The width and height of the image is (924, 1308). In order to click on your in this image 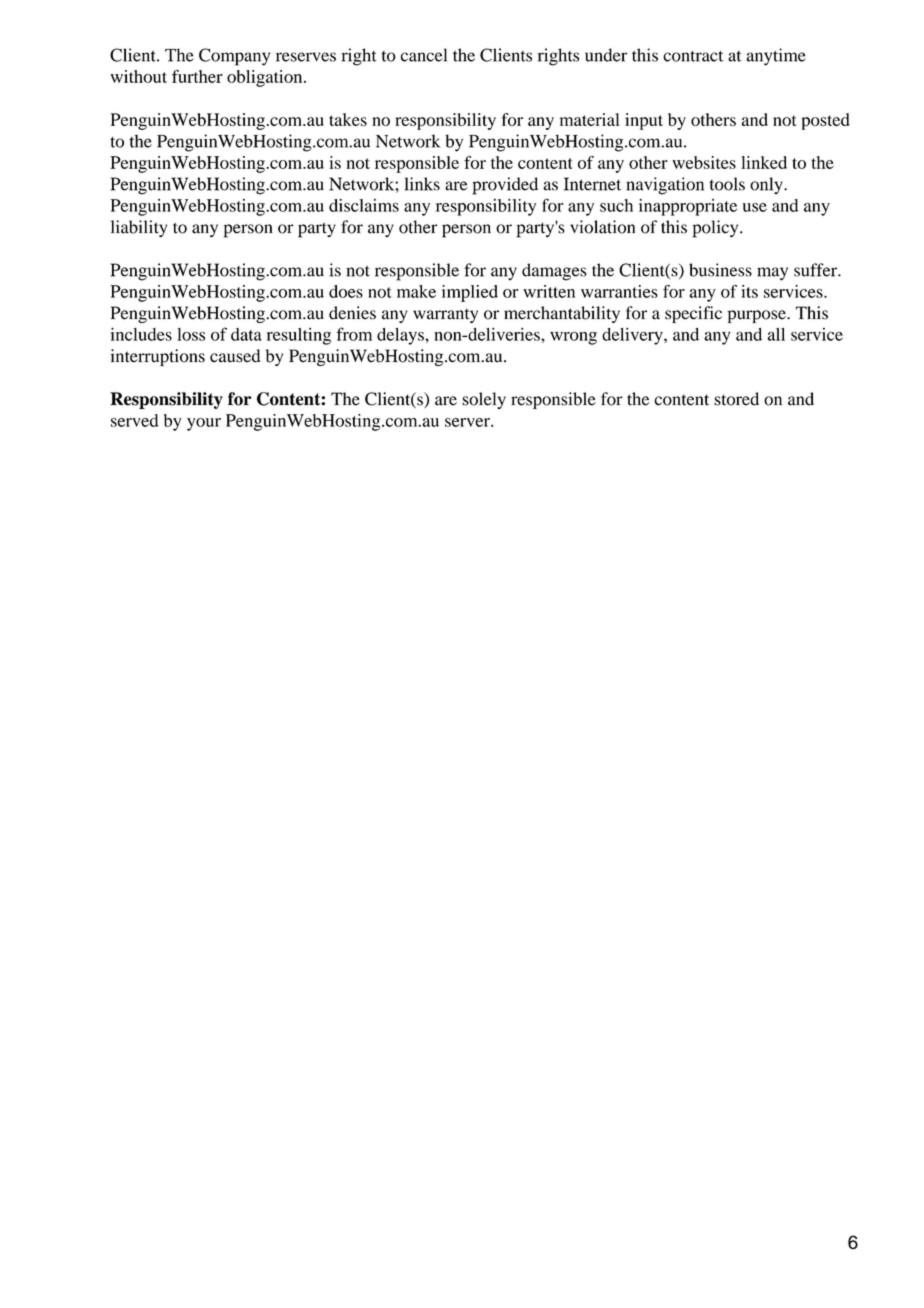, I will do `click(204, 424)`.
